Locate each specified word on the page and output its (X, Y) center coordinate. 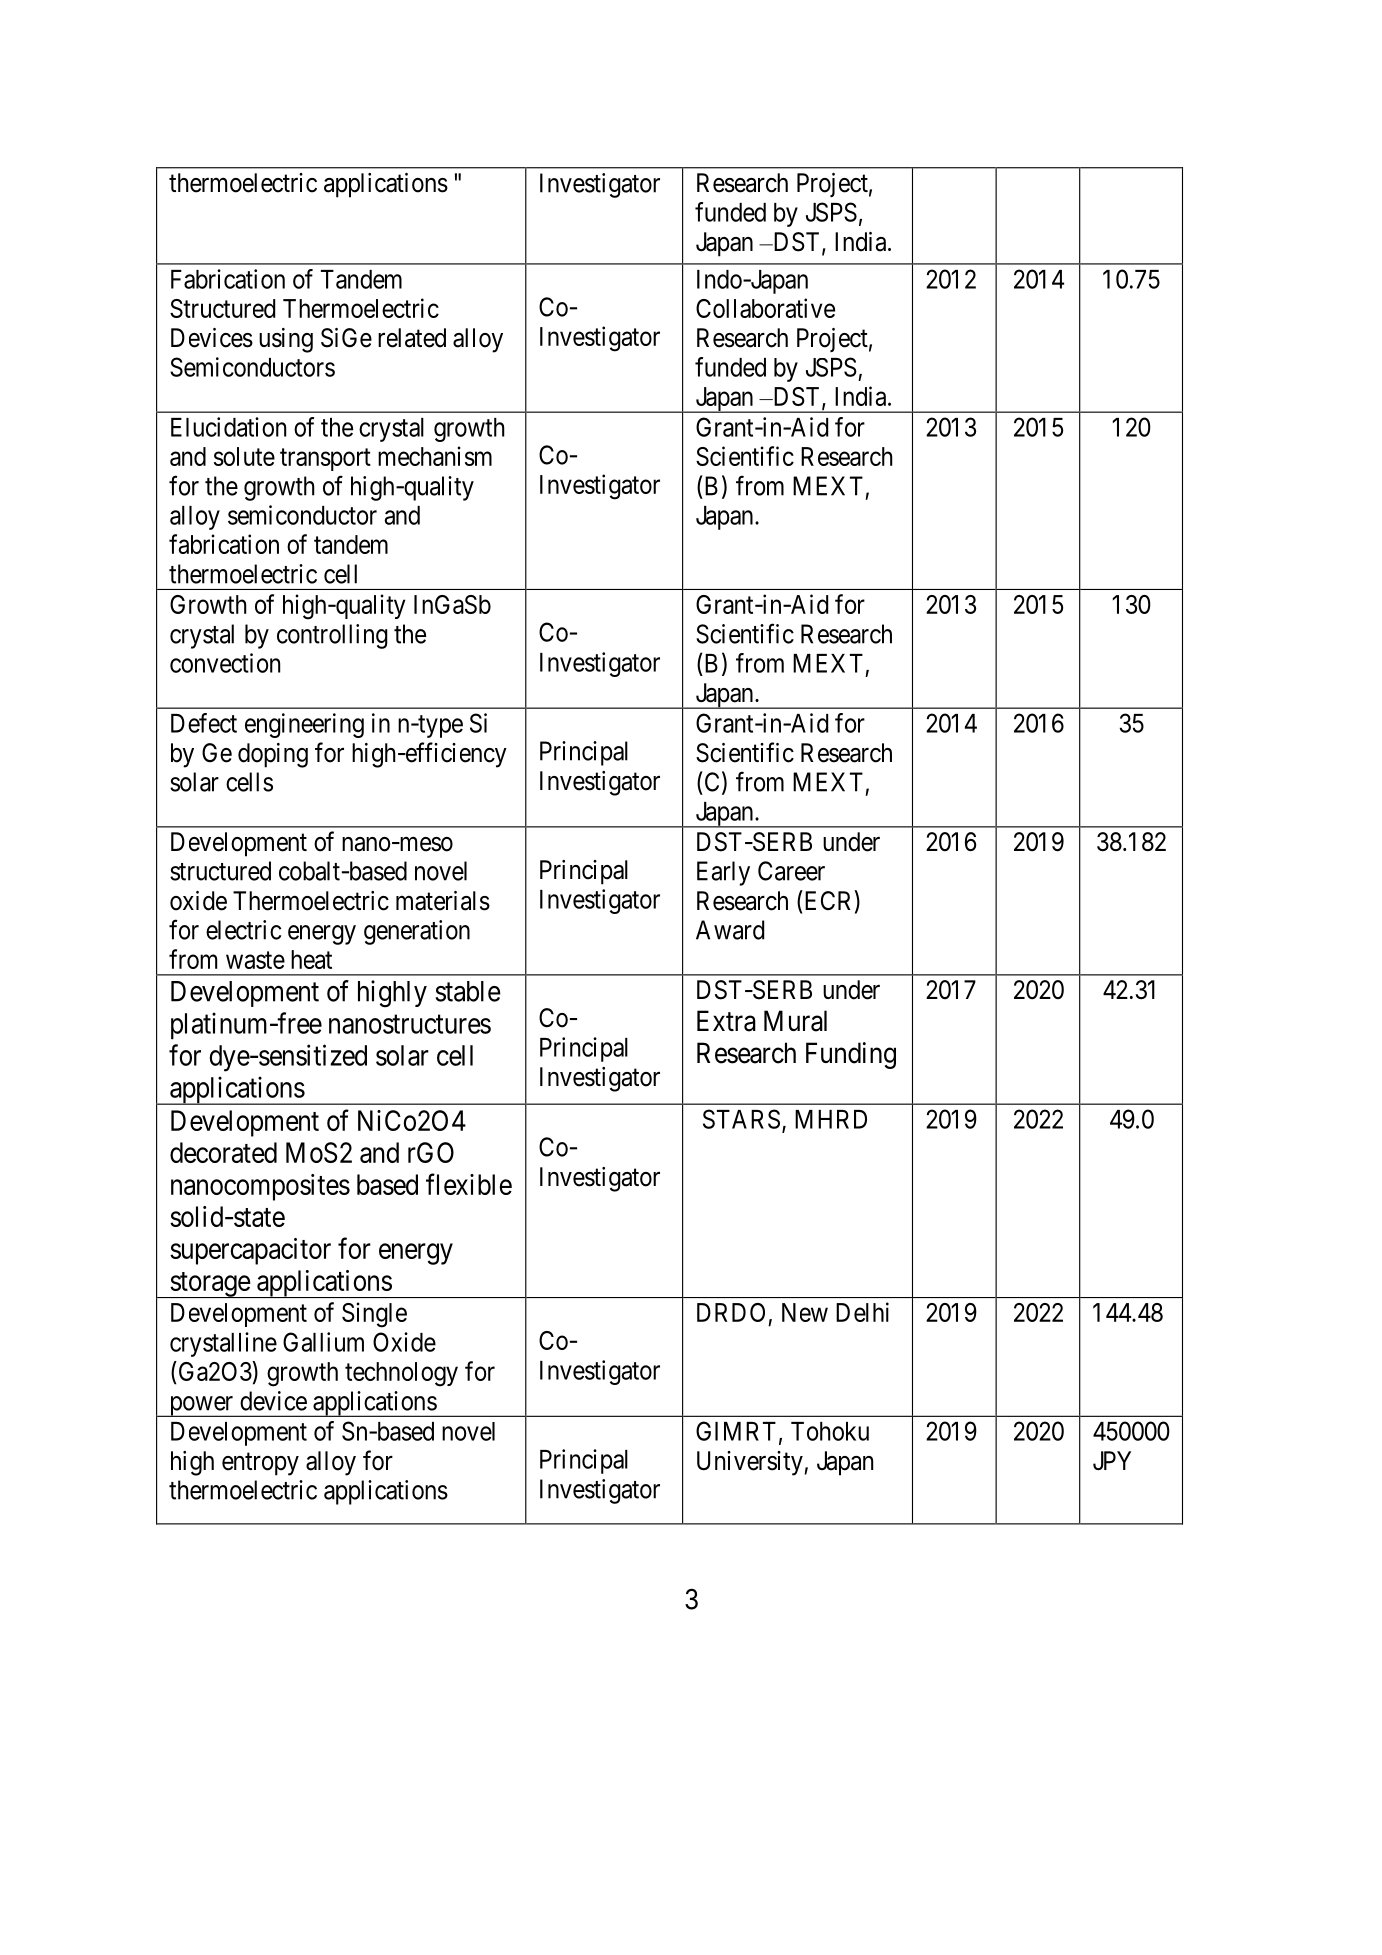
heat (311, 959)
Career (791, 871)
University (750, 1463)
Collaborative (765, 308)
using (286, 340)
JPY (1112, 1461)
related (412, 338)
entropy (260, 1464)
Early (723, 873)
